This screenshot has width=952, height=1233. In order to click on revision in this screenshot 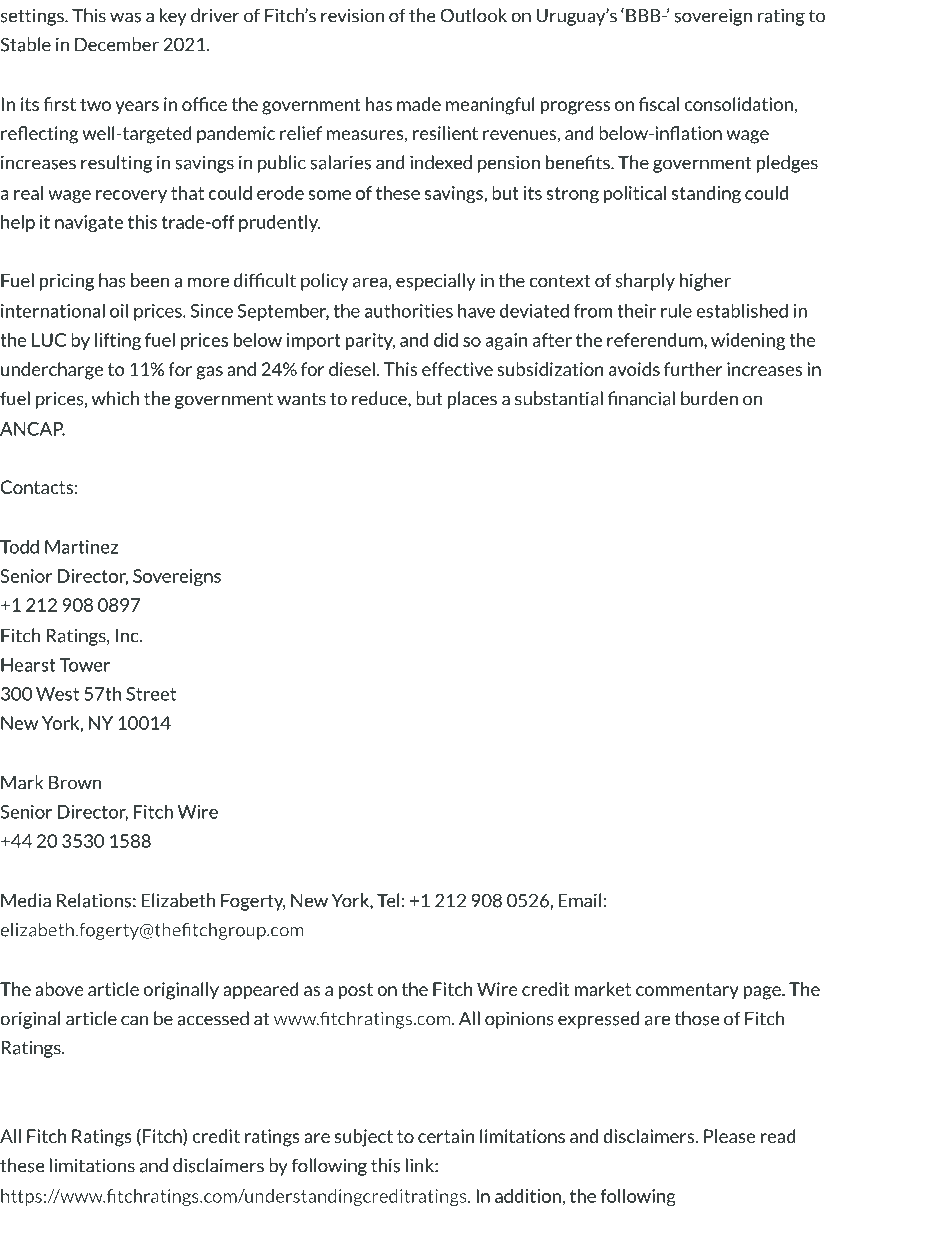, I will do `click(352, 15)`.
